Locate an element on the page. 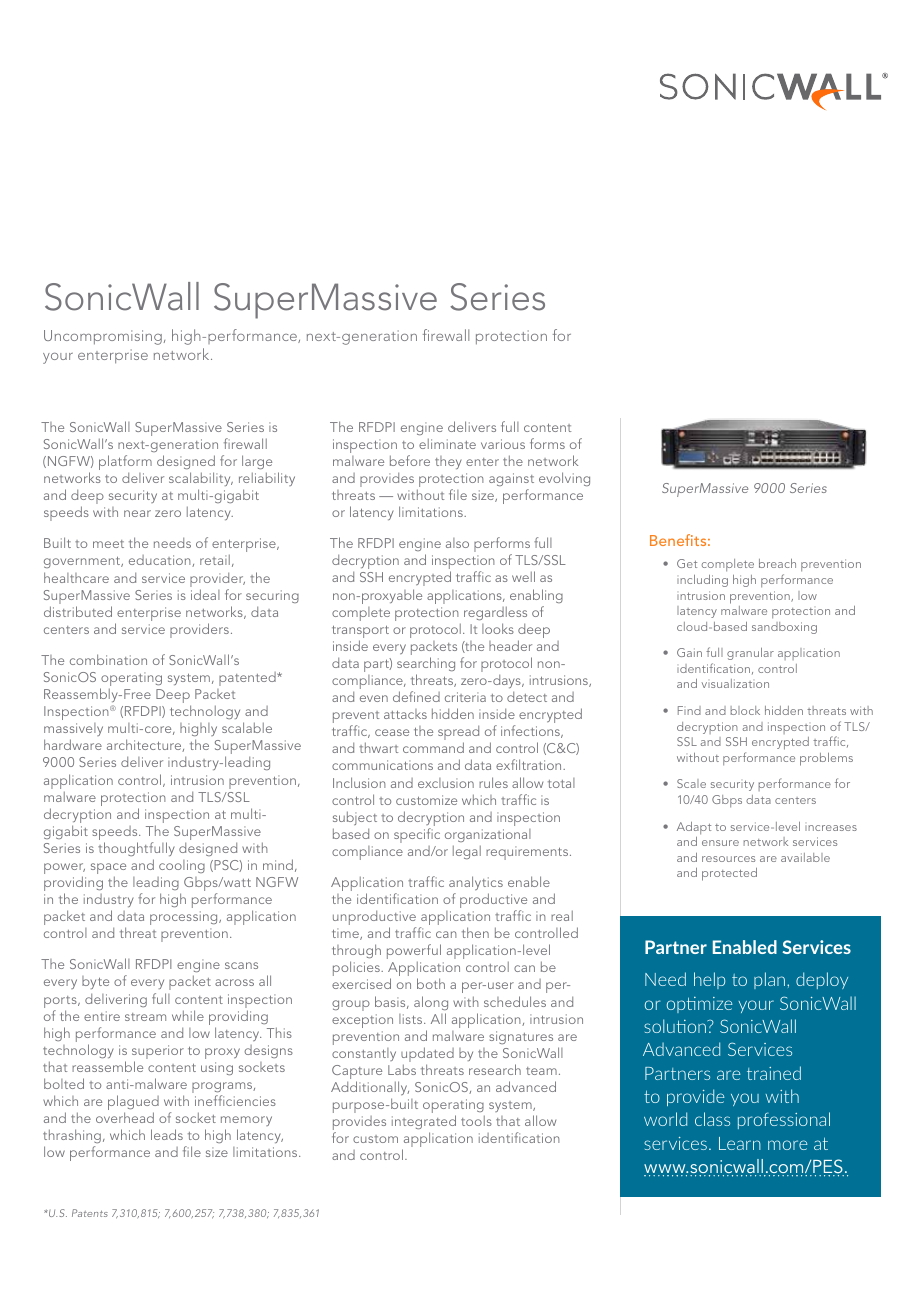 The height and width of the page is (1308, 924). breach is located at coordinates (777, 563).
